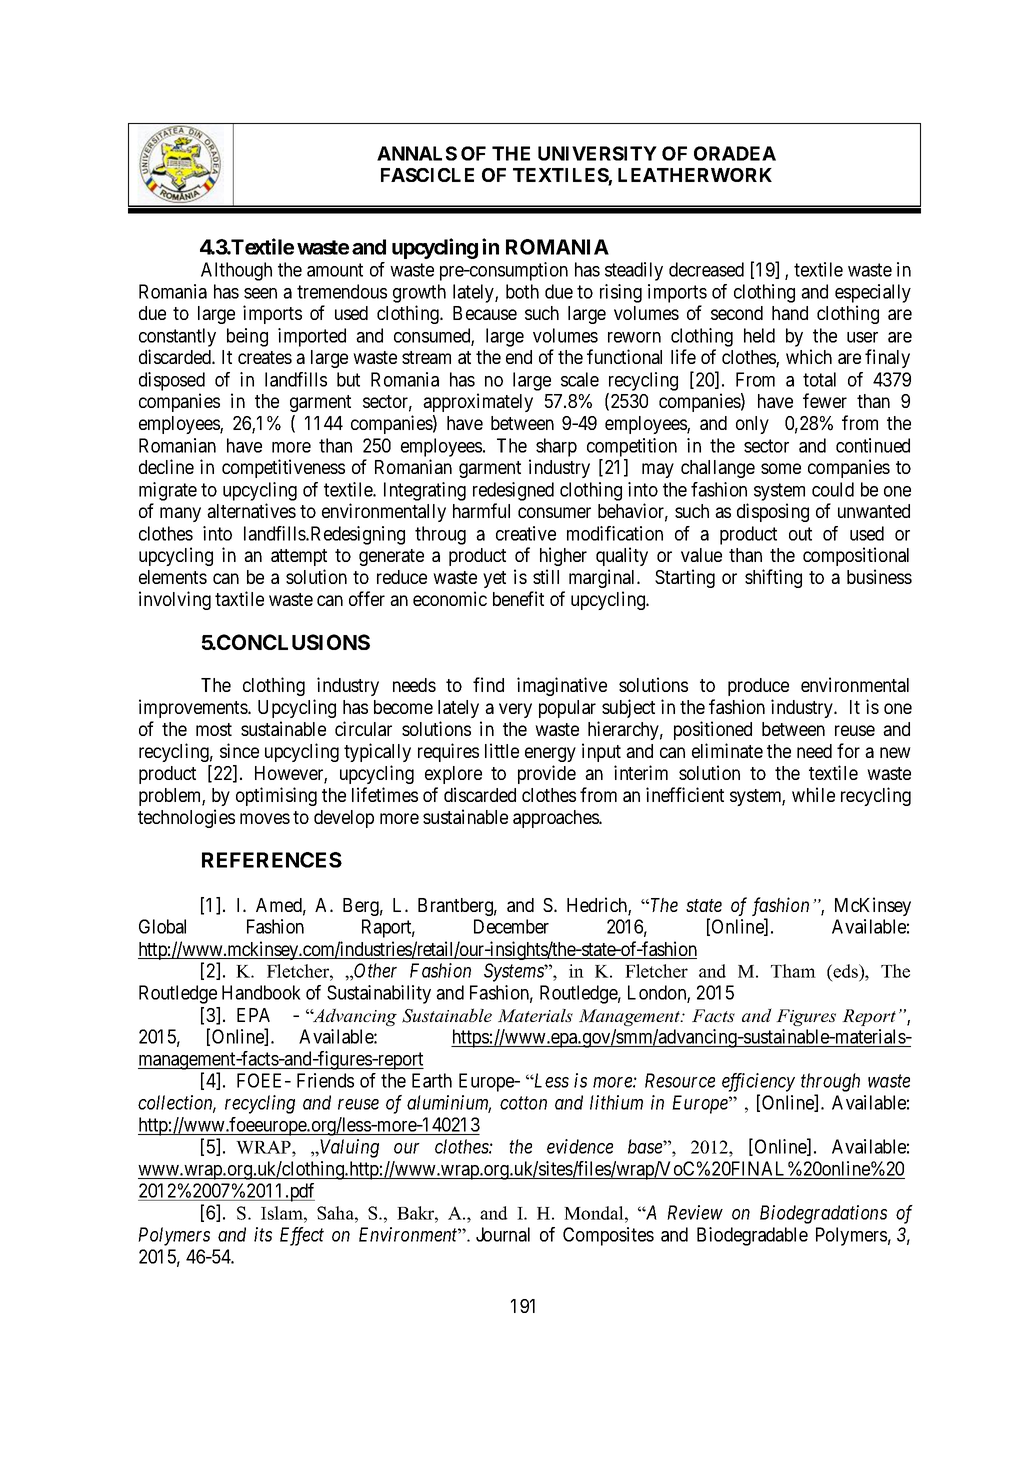  I want to click on Although, so click(236, 271).
